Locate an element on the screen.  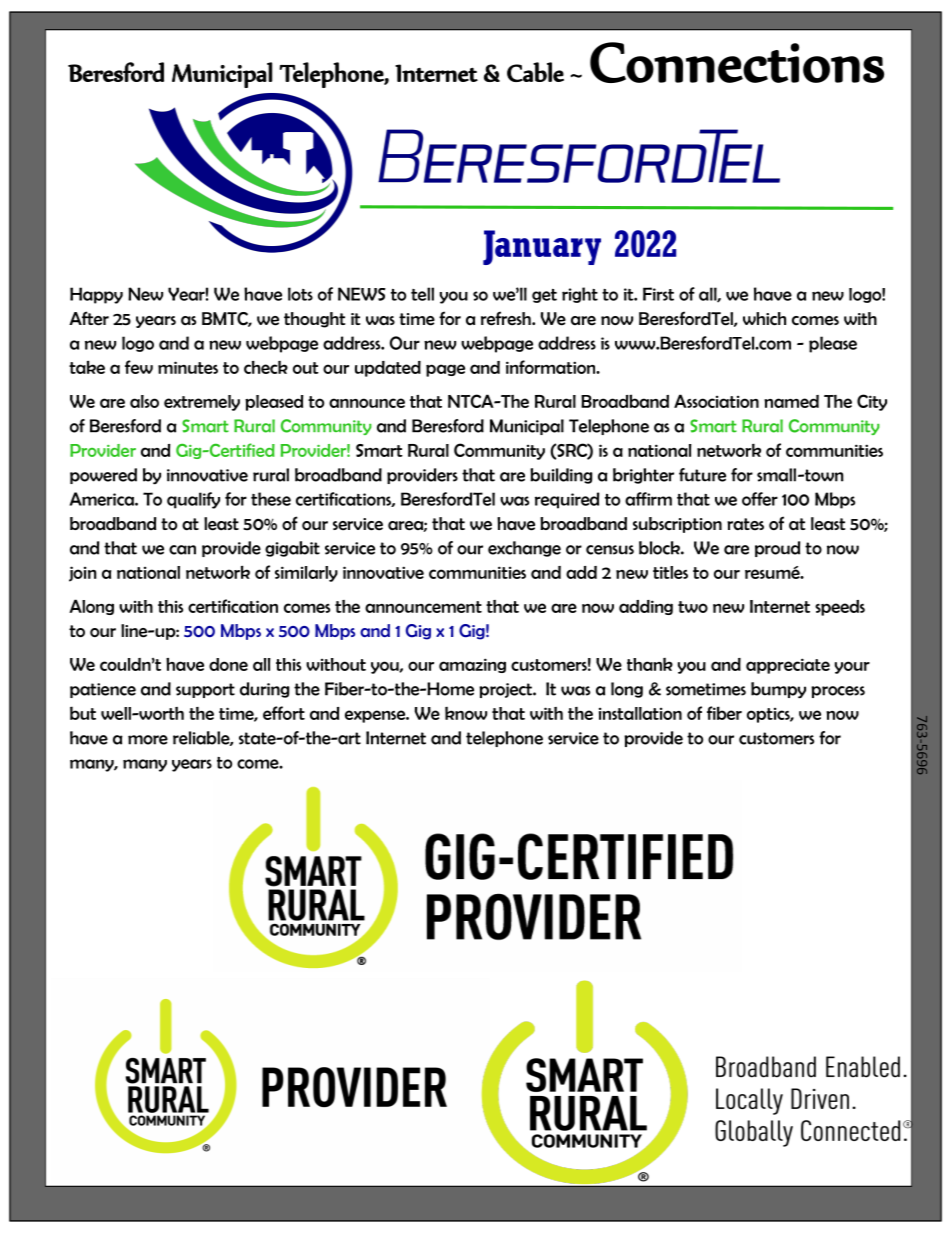
January is located at coordinates (542, 247).
